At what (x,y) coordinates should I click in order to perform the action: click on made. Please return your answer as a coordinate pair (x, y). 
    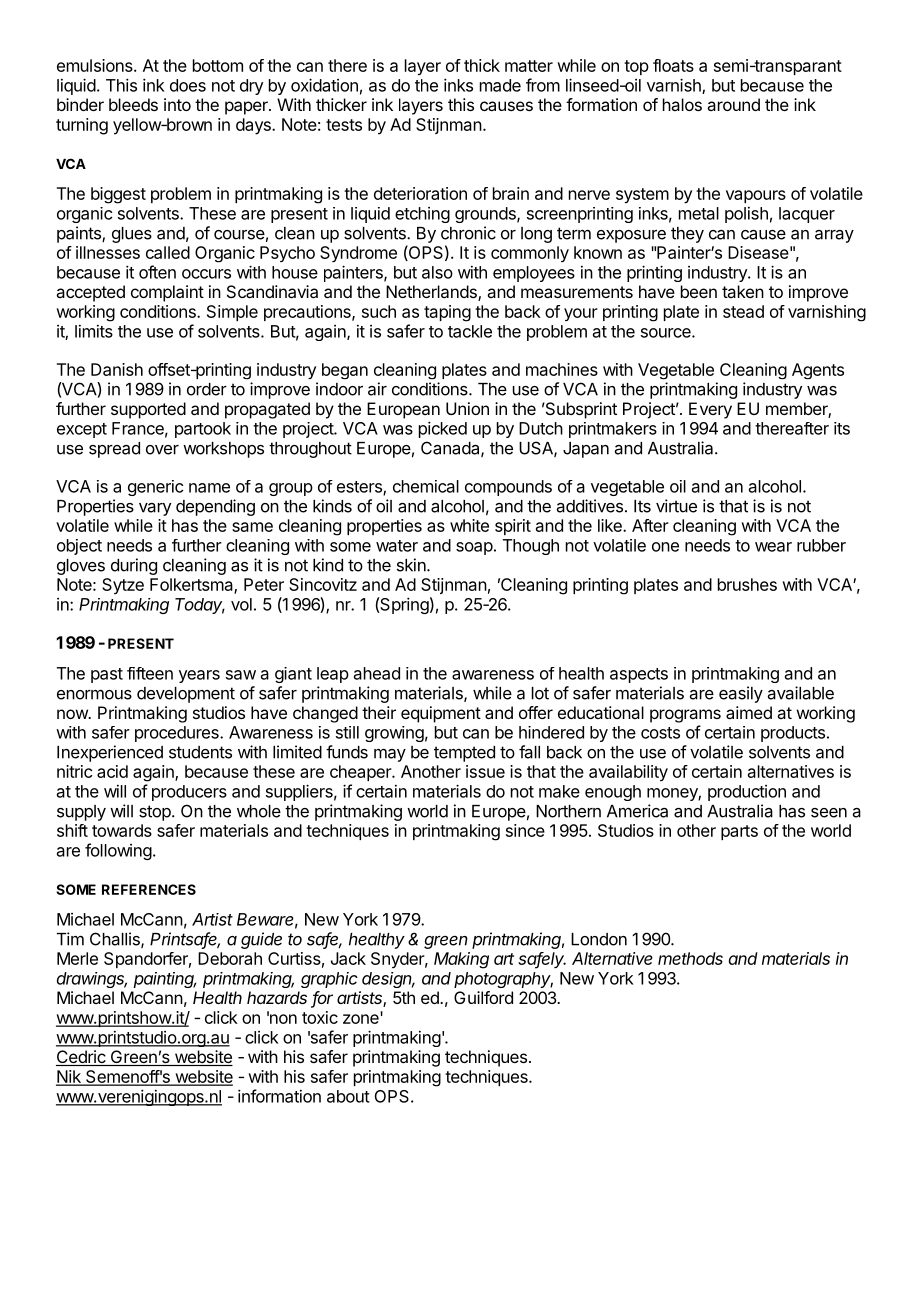
    Looking at the image, I should click on (500, 85).
